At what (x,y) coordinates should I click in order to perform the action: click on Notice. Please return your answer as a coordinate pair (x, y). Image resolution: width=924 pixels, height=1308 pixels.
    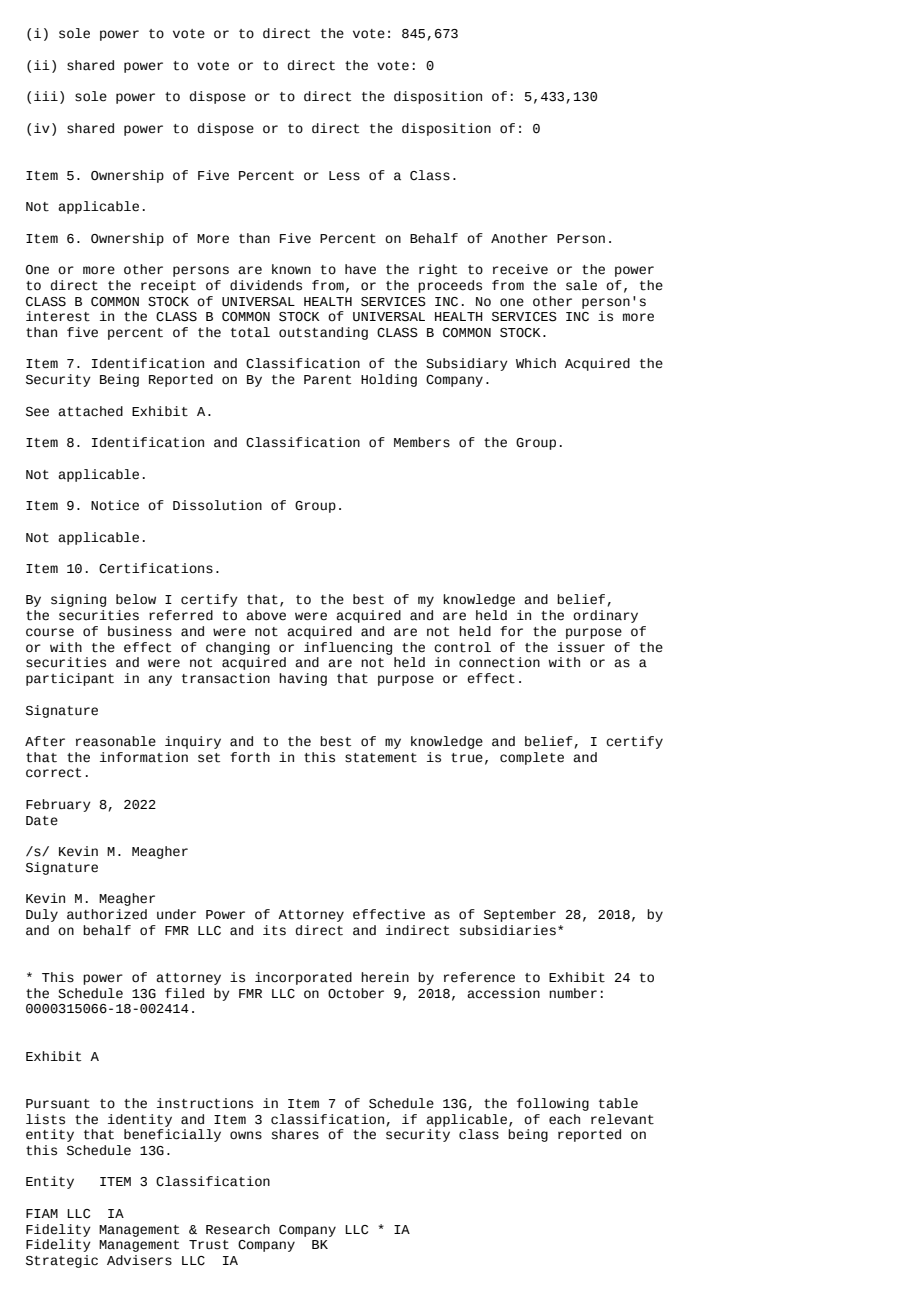
    Looking at the image, I should click on (115, 505).
